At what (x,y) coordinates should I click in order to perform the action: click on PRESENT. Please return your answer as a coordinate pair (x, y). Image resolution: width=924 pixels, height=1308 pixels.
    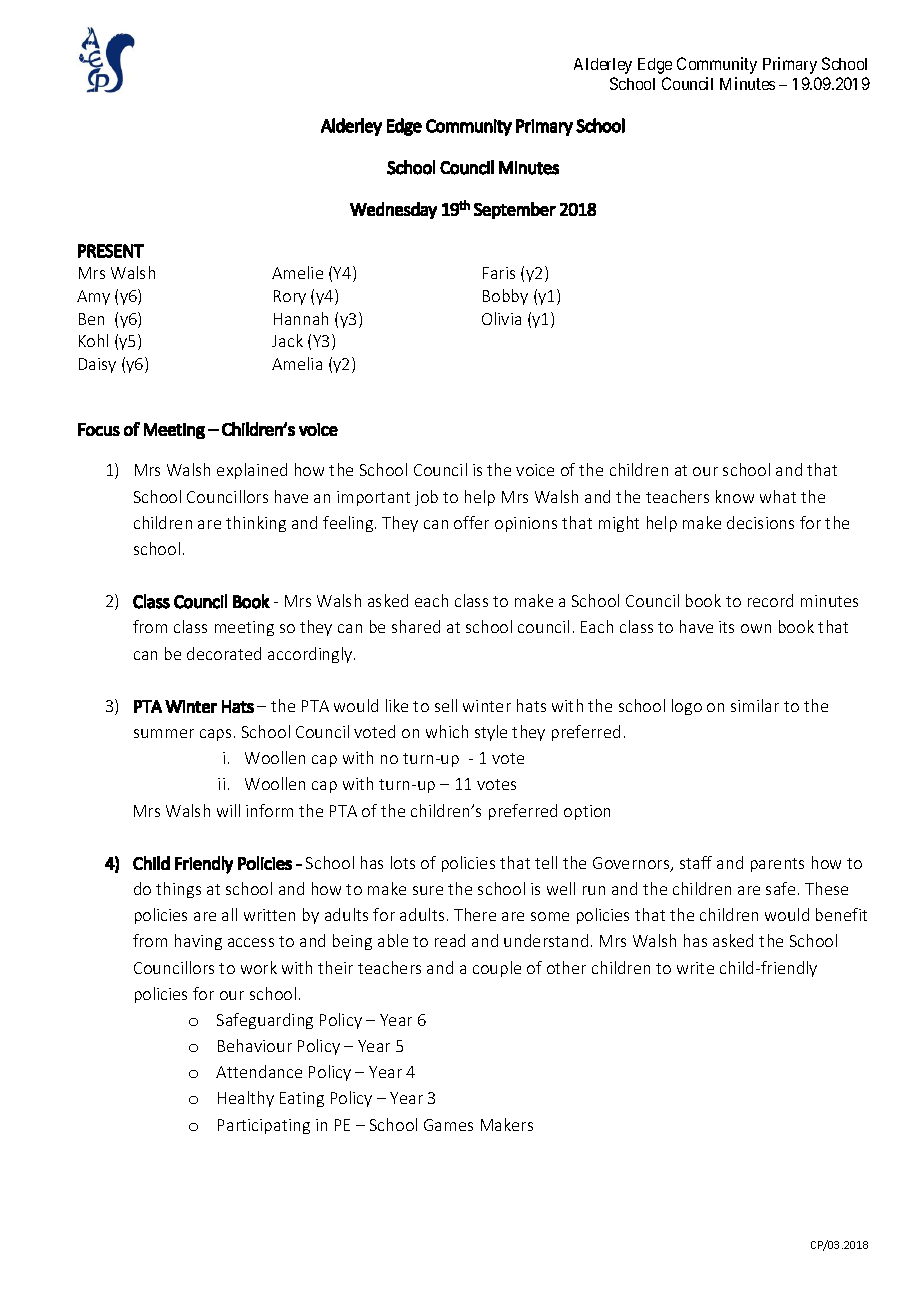
    Looking at the image, I should click on (111, 251).
